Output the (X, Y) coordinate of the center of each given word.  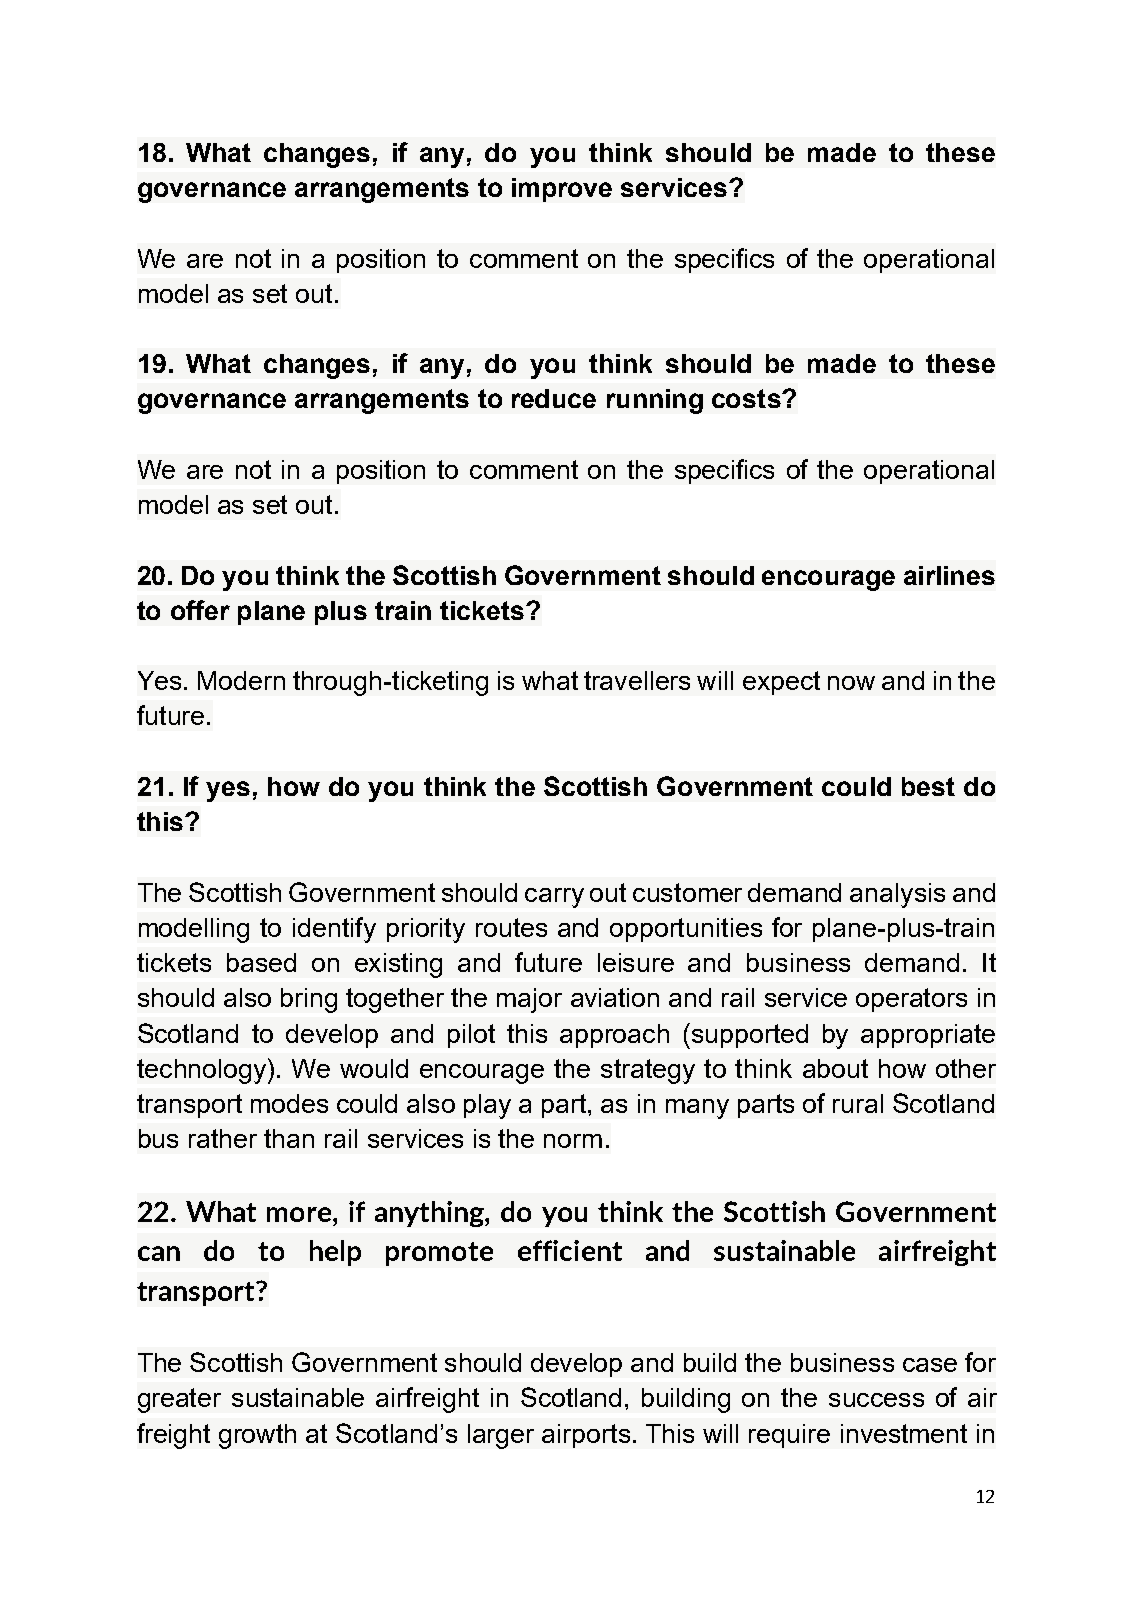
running (655, 401)
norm (573, 1141)
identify (334, 930)
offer (200, 610)
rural (858, 1103)
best (928, 786)
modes (289, 1103)
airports (586, 1436)
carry (554, 898)
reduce (554, 398)
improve (562, 190)
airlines (949, 575)
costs (747, 398)
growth (257, 1436)
